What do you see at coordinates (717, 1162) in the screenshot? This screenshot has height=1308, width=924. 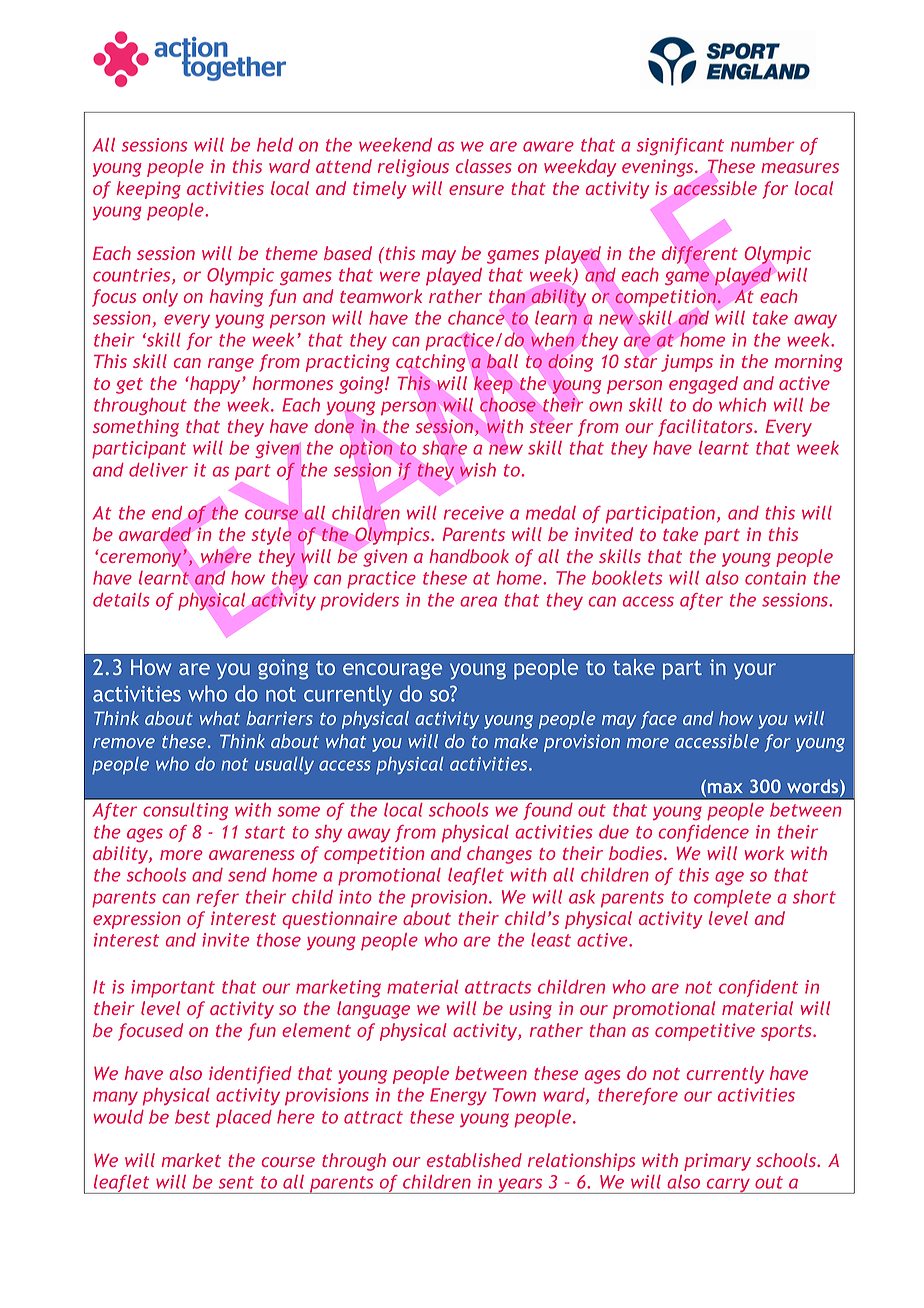 I see `primary` at bounding box center [717, 1162].
